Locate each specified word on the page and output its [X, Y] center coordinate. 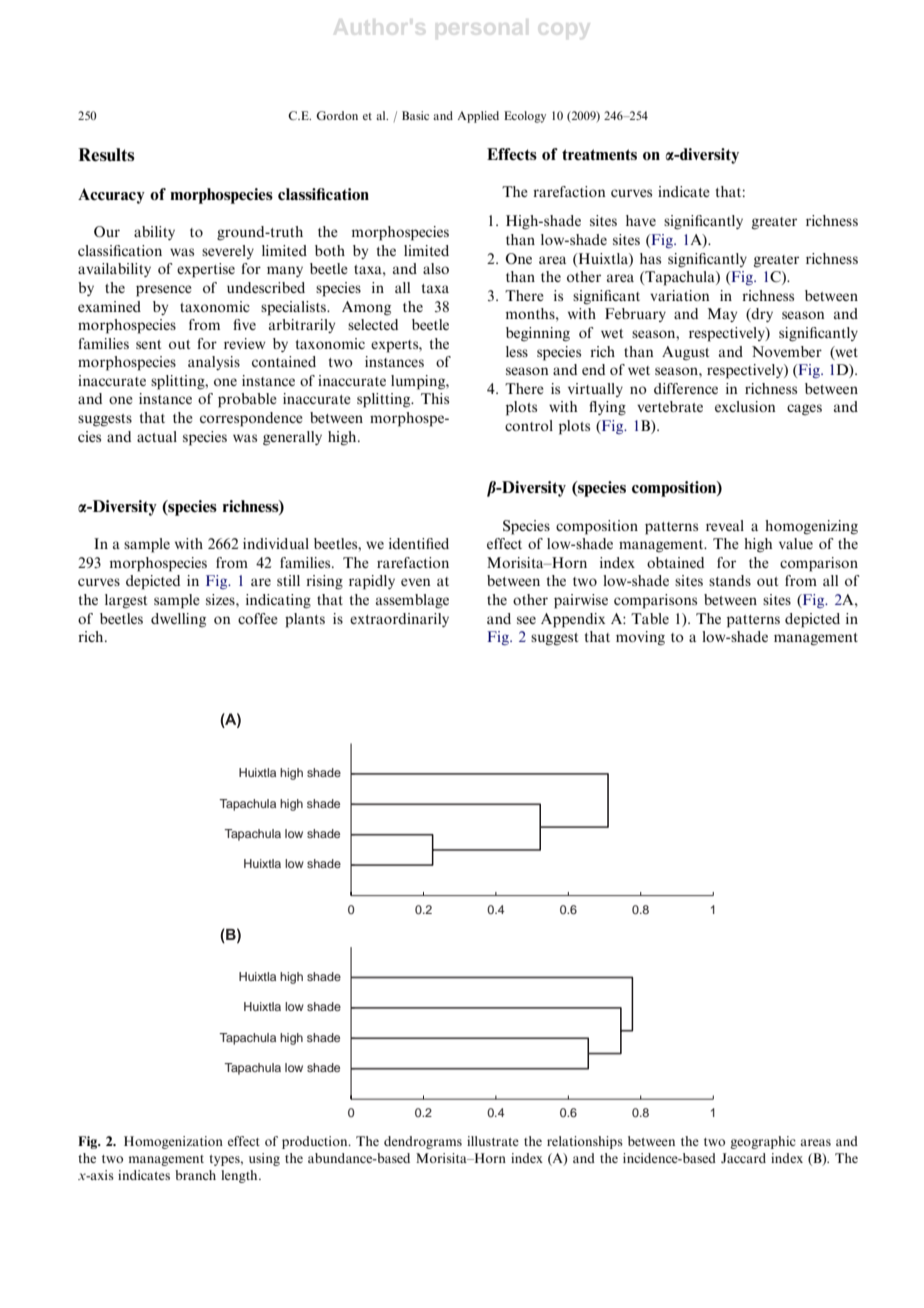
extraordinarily [399, 620]
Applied [478, 117]
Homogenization [173, 1142]
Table [650, 618]
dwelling [178, 620]
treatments [599, 154]
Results [106, 155]
